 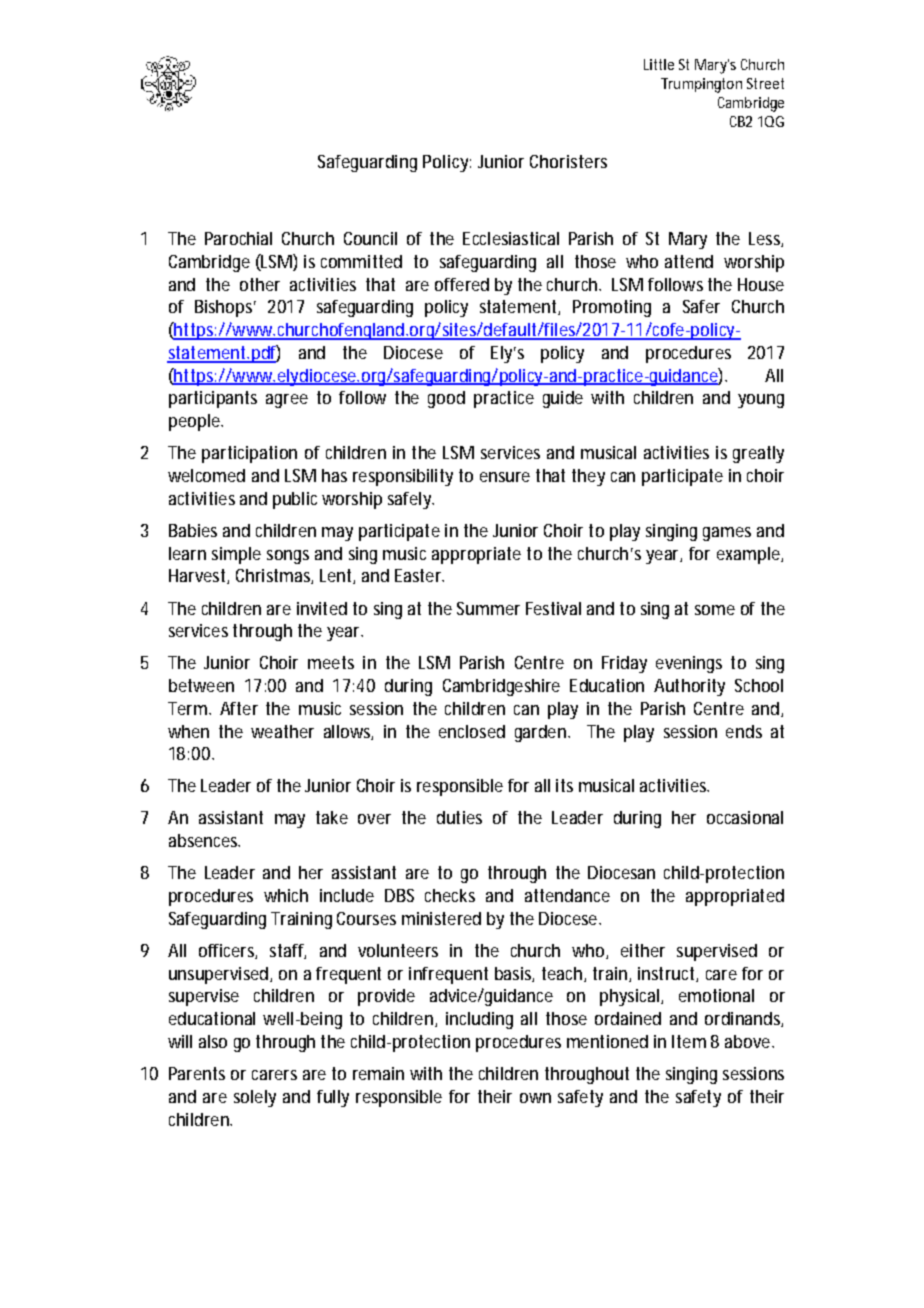 What do you see at coordinates (238, 238) in the screenshot?
I see `Parochial` at bounding box center [238, 238].
